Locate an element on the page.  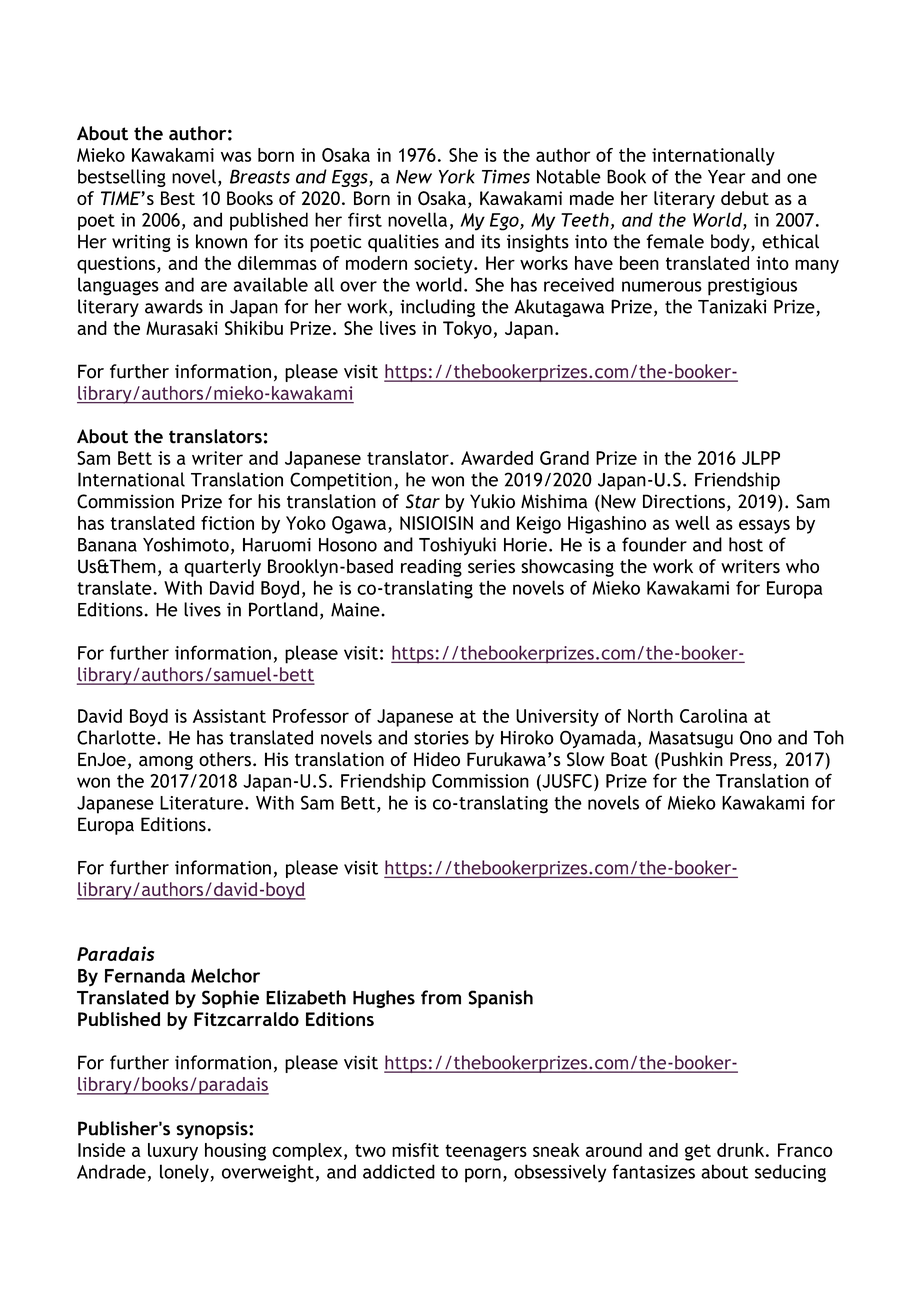
stories is located at coordinates (441, 738).
